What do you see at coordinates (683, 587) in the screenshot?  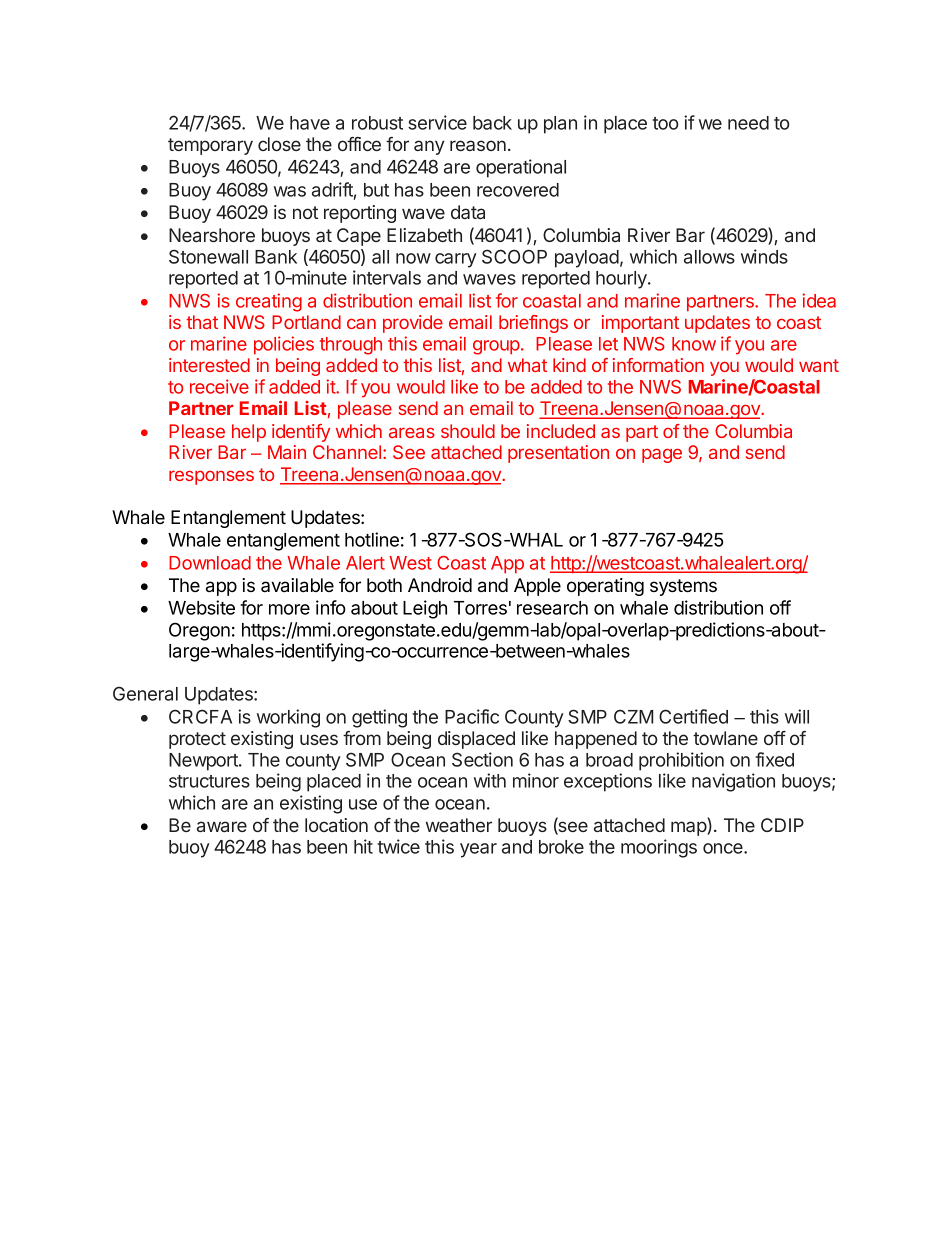 I see `systems` at bounding box center [683, 587].
